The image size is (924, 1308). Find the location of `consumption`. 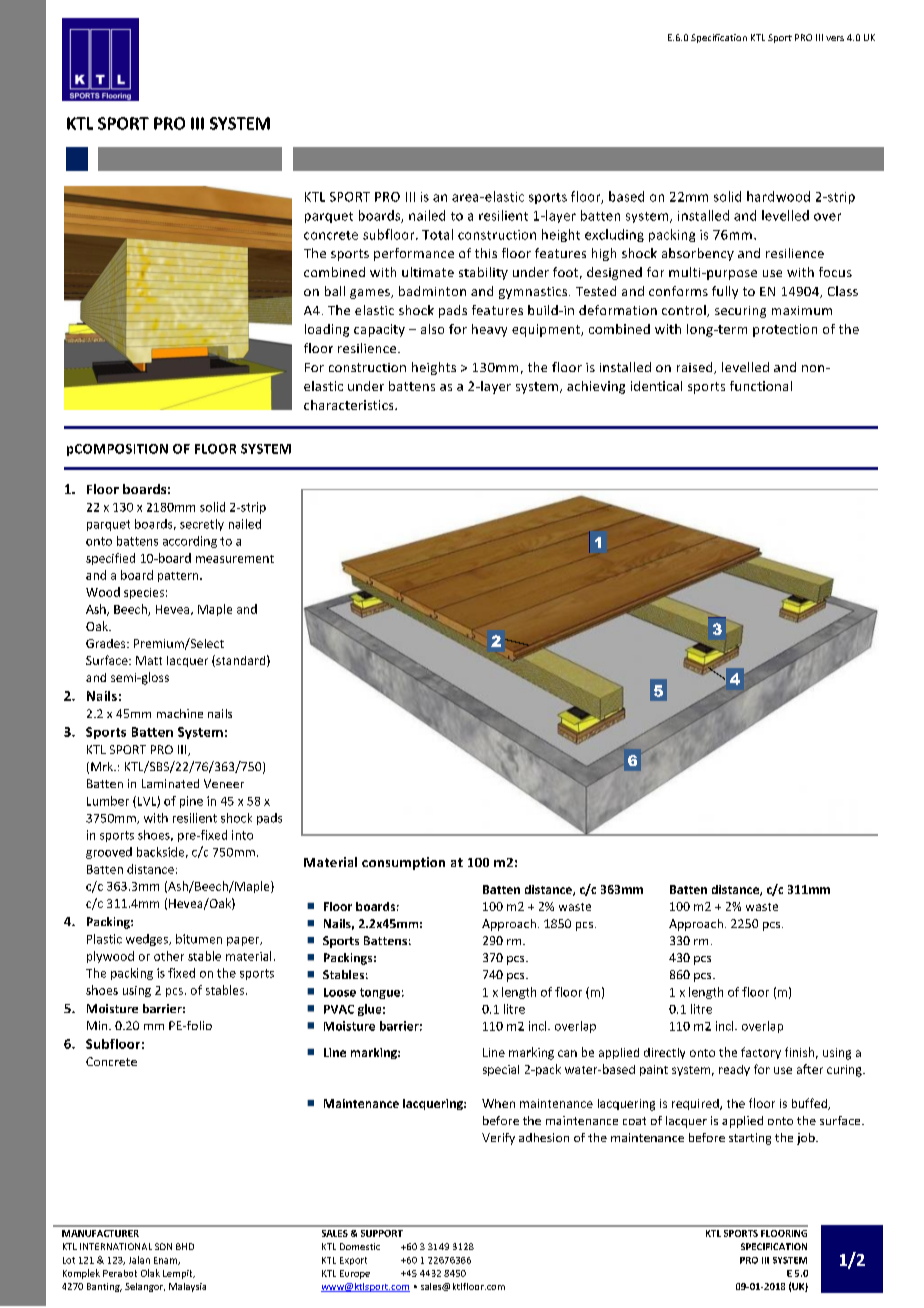

consumption is located at coordinates (403, 863).
